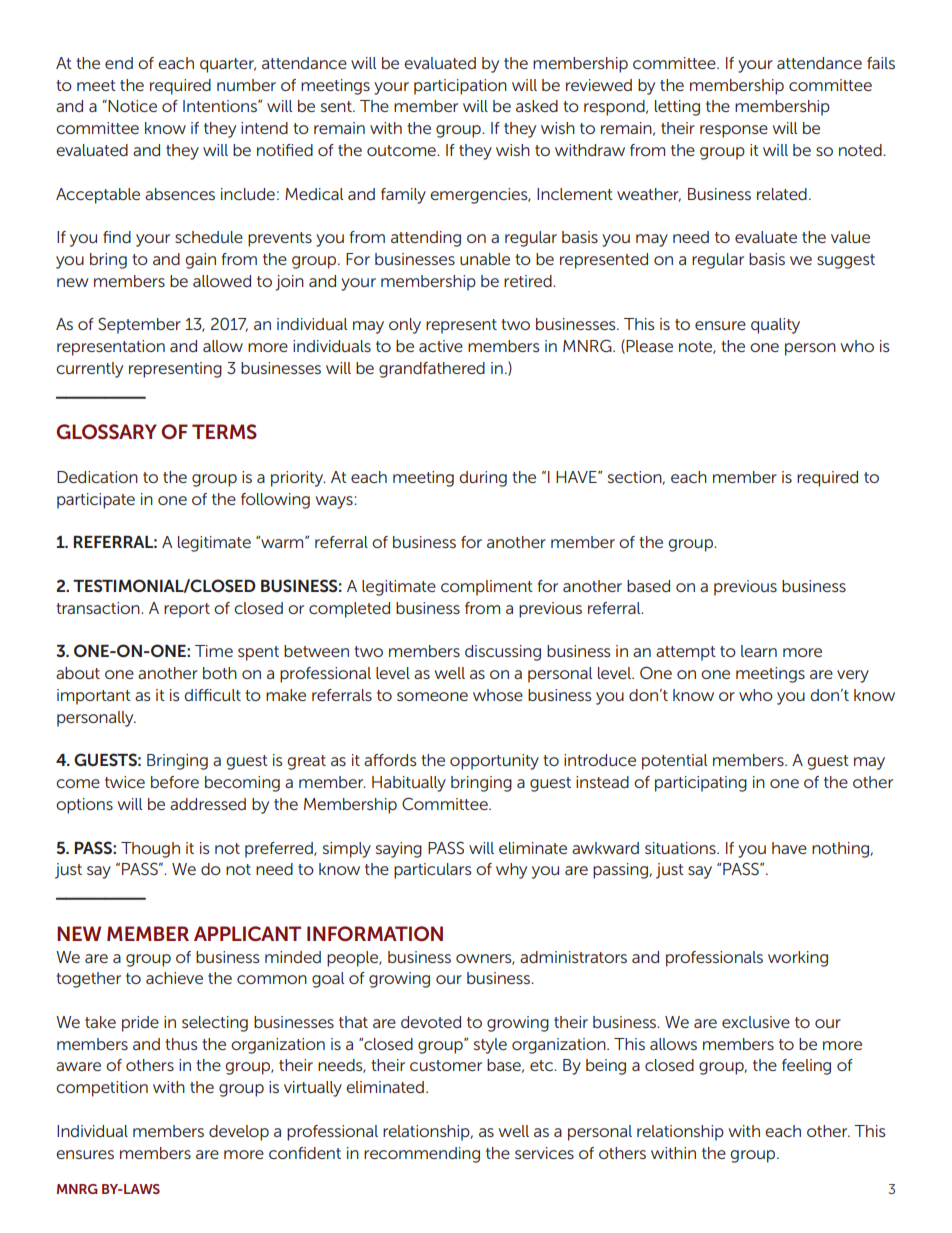  Describe the element at coordinates (139, 325) in the document. I see `September` at that location.
